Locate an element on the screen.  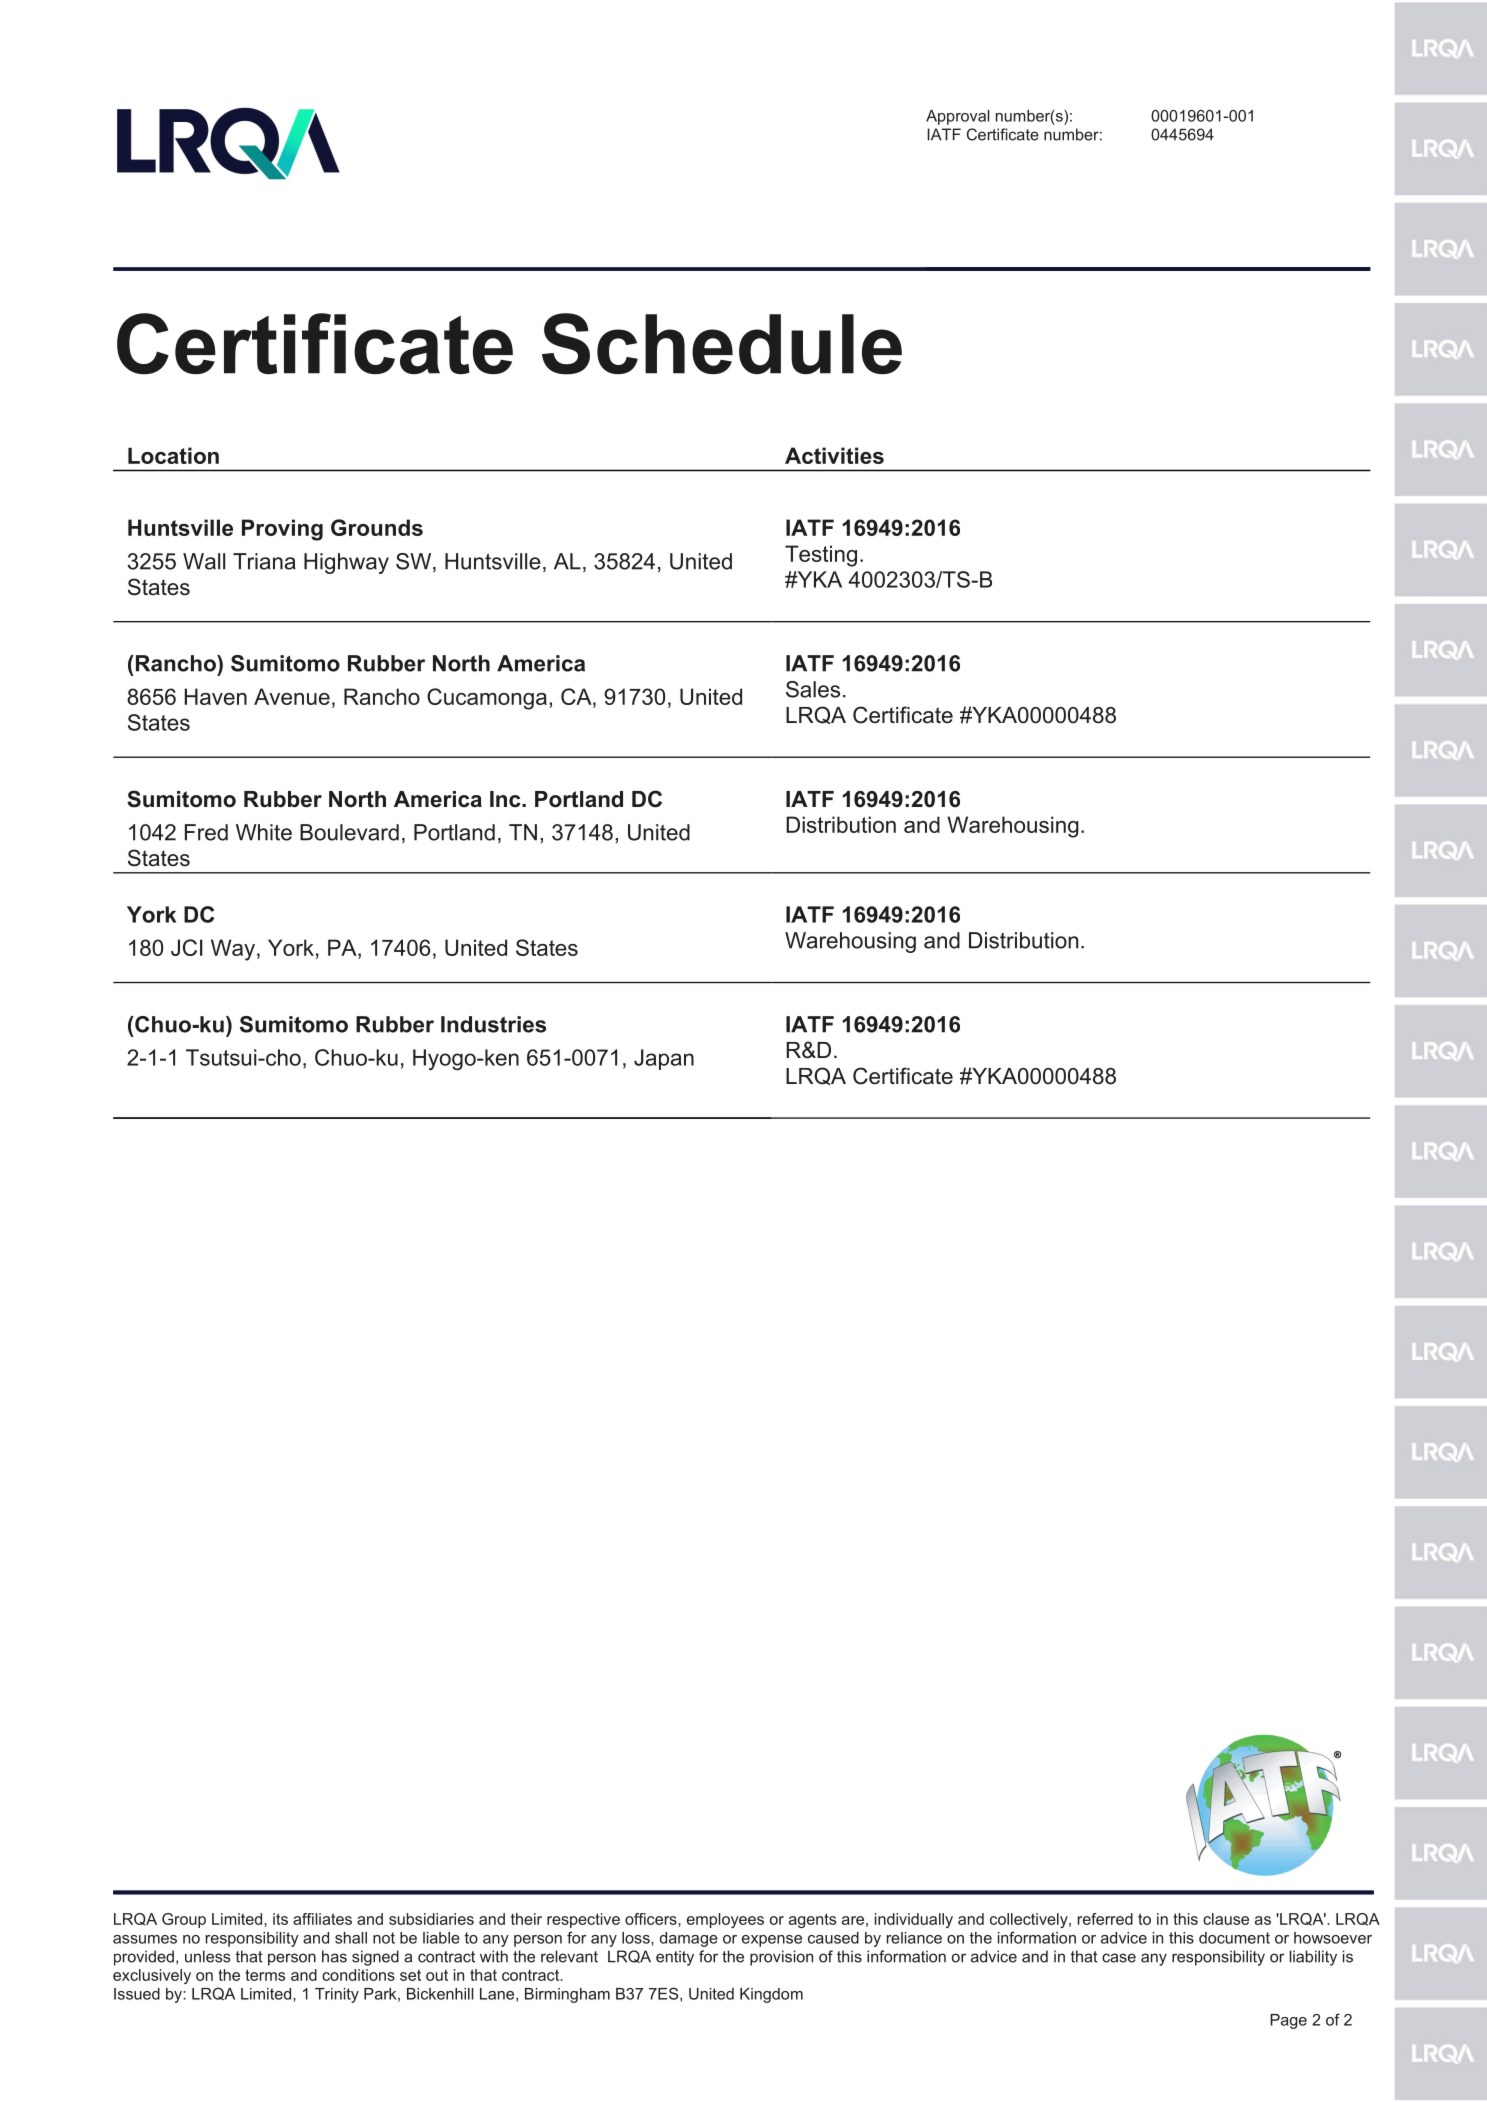
Avenue is located at coordinates (292, 696).
